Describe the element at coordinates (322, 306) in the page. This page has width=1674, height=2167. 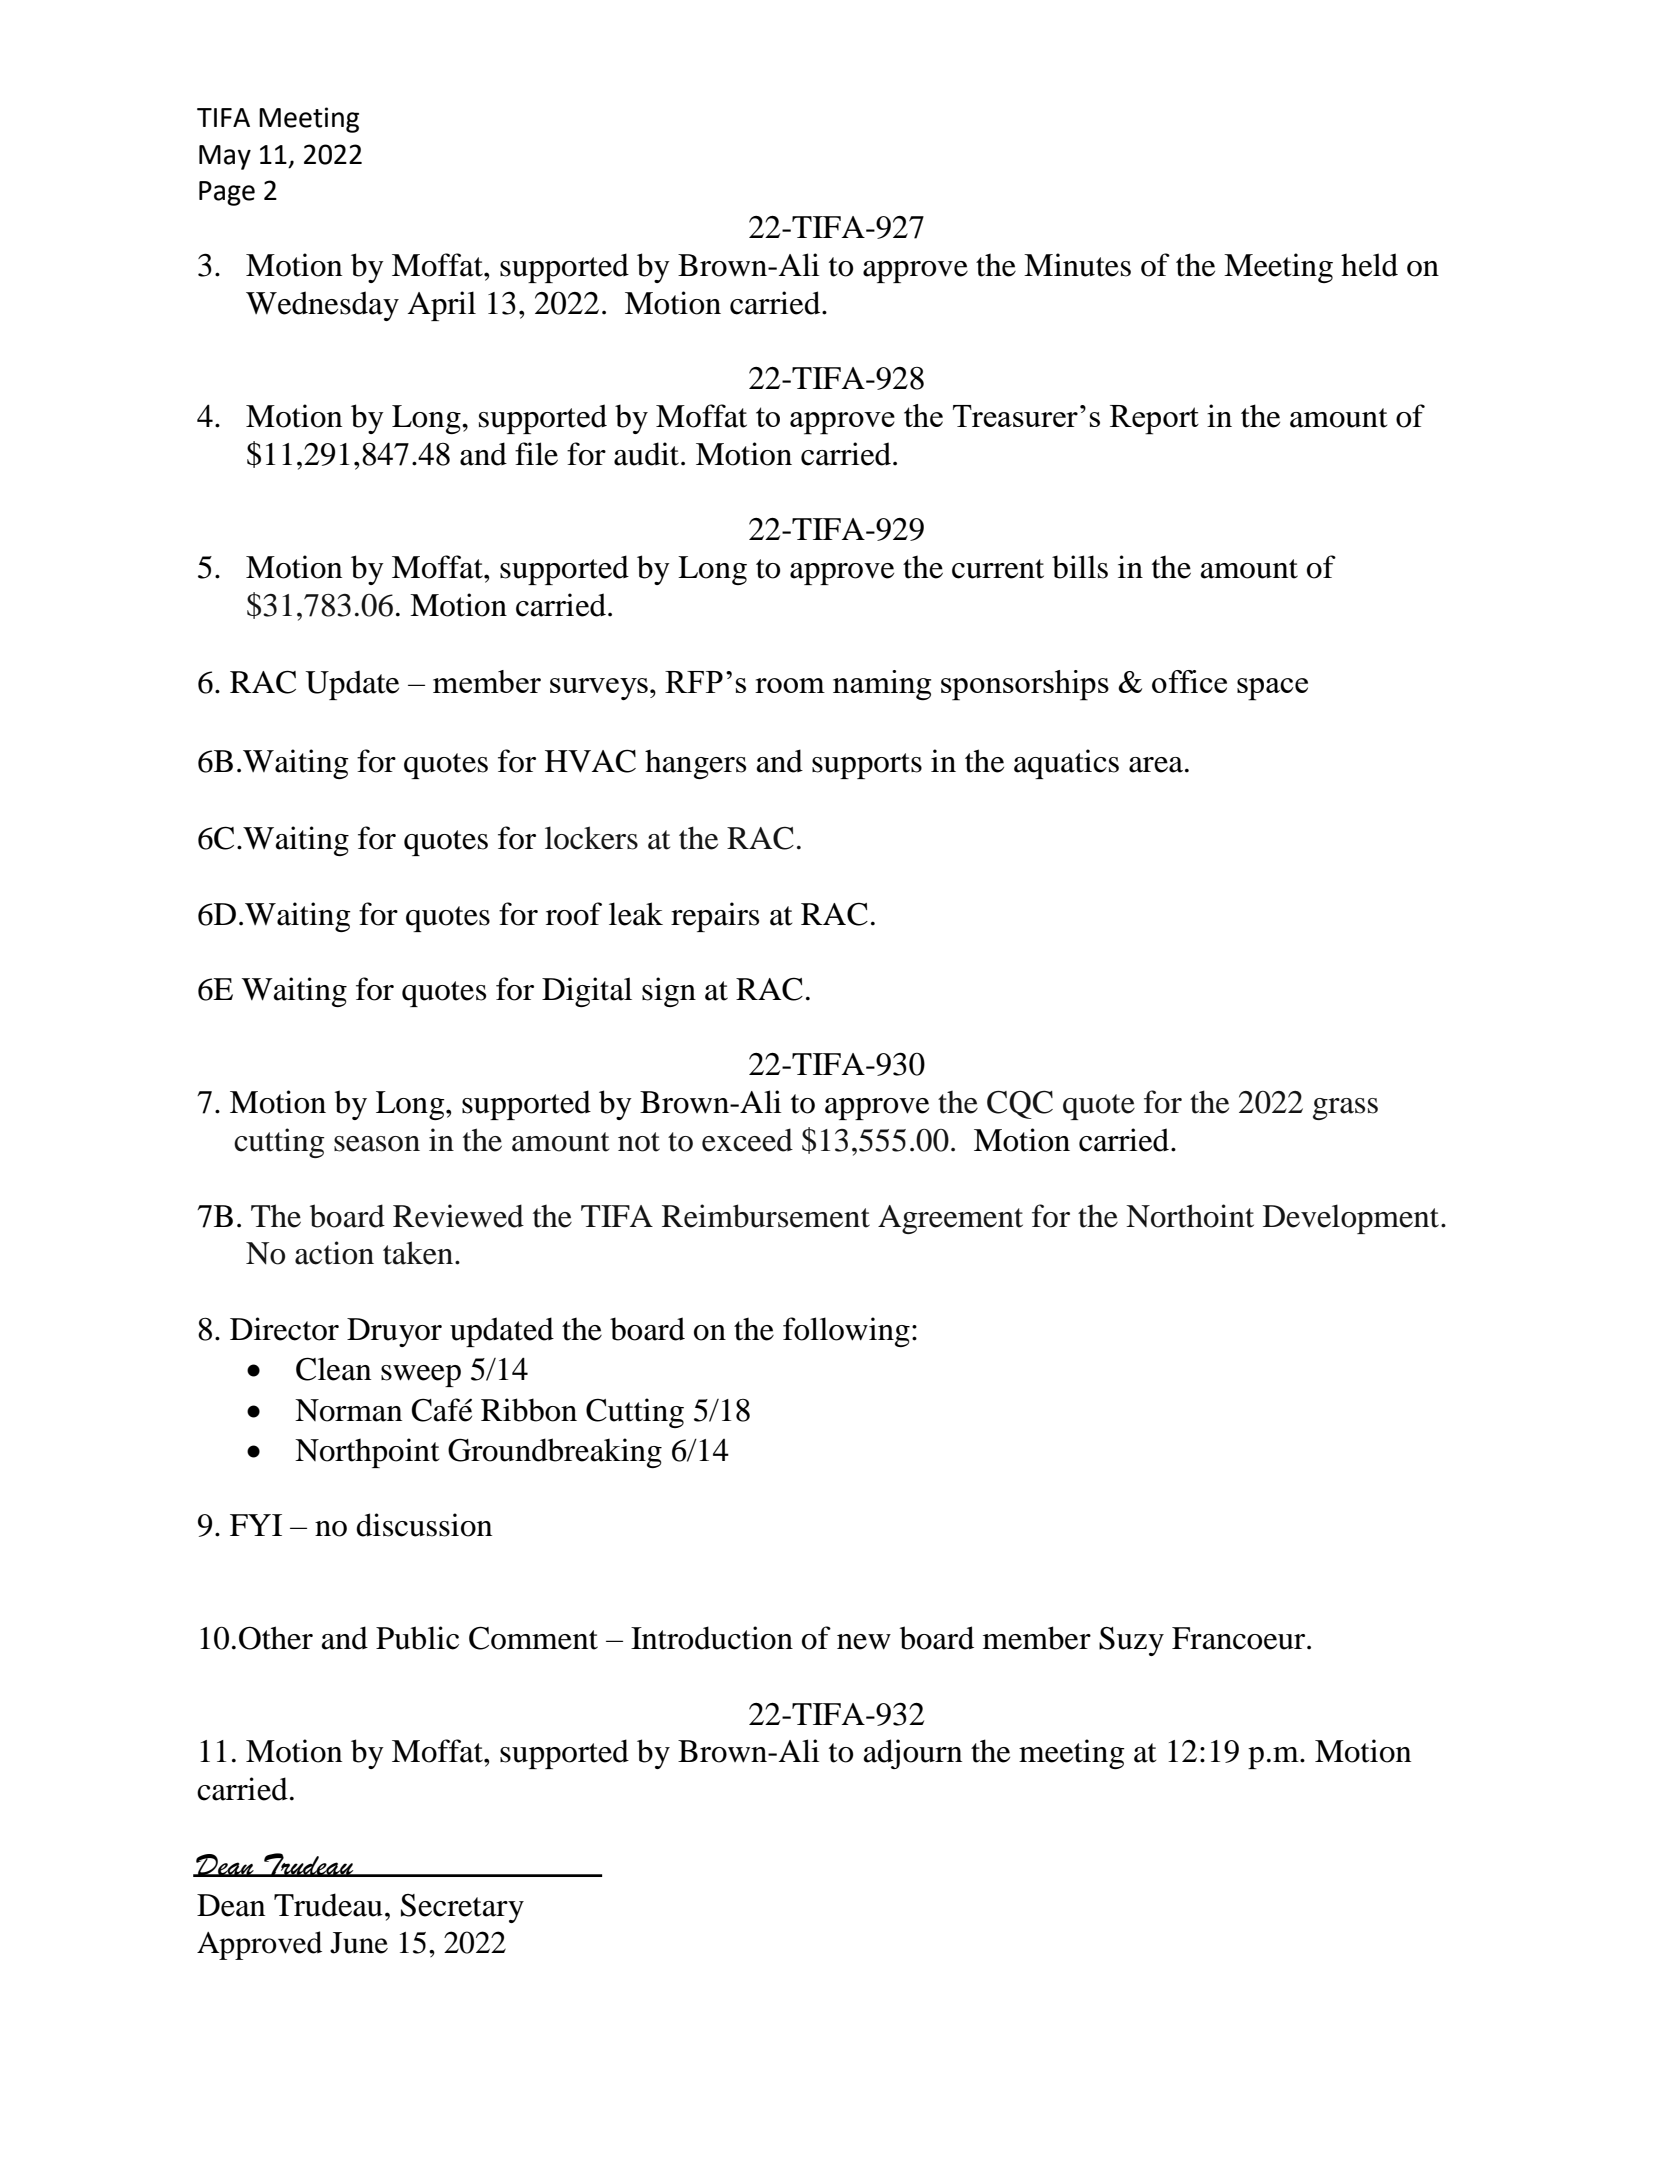
I see `Wednesday` at that location.
